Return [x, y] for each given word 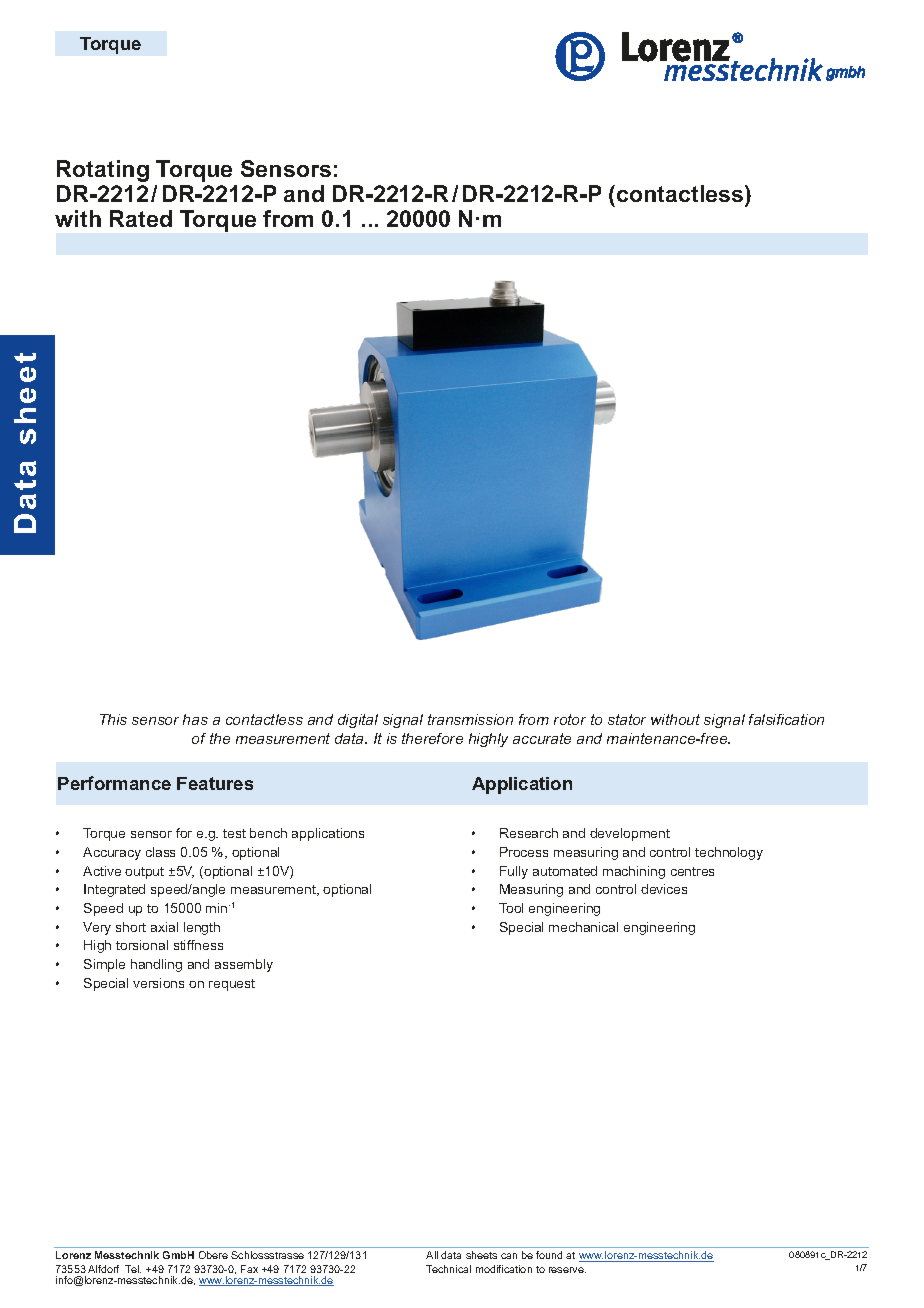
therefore [432, 738]
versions [158, 983]
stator [627, 719]
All [432, 1255]
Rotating [103, 171]
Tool [511, 908]
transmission [470, 719]
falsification [786, 719]
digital [358, 721]
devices [664, 889]
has [195, 719]
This [113, 719]
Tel [133, 1269]
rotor [570, 719]
